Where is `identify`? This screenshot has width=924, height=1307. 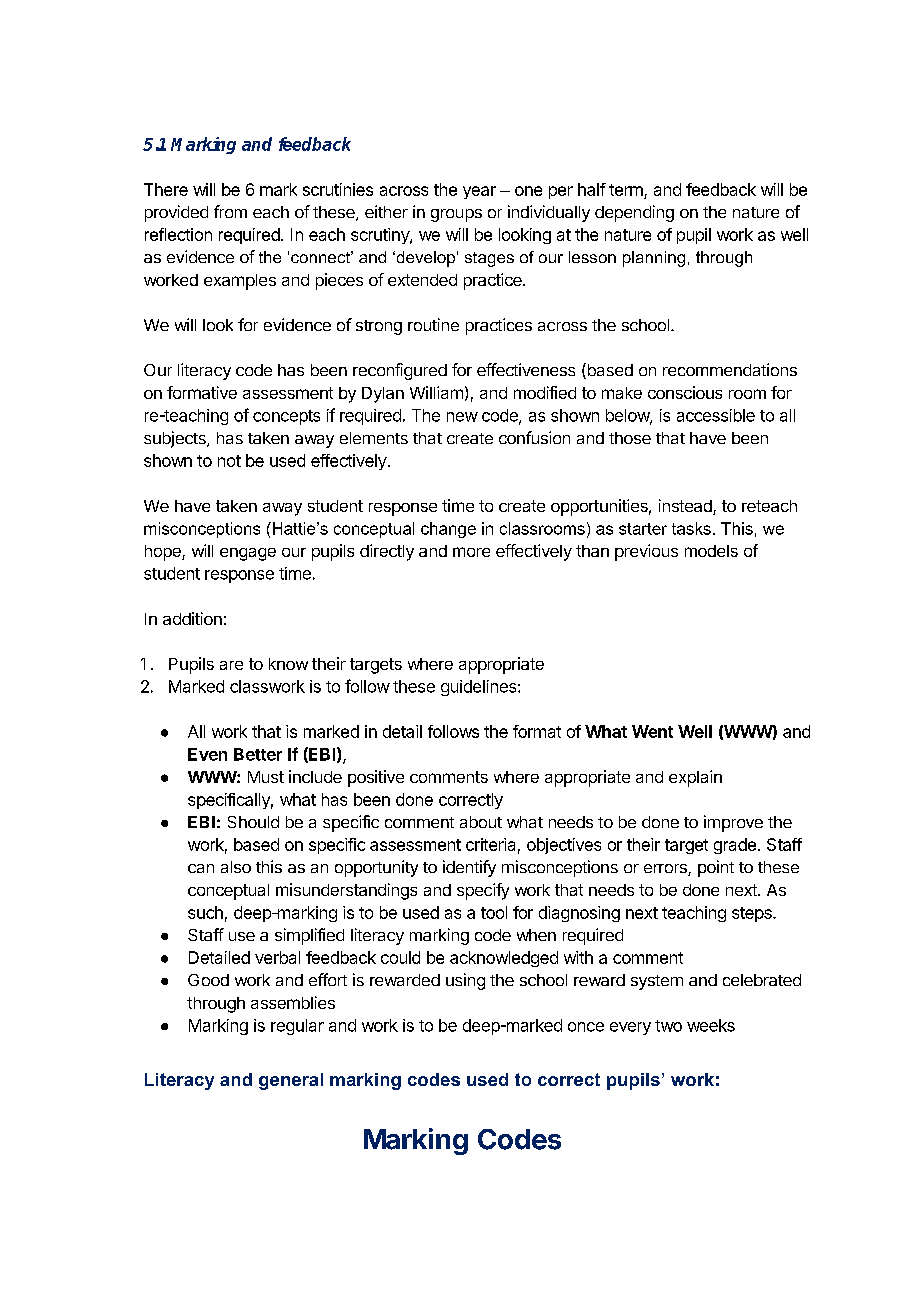
identify is located at coordinates (469, 868).
